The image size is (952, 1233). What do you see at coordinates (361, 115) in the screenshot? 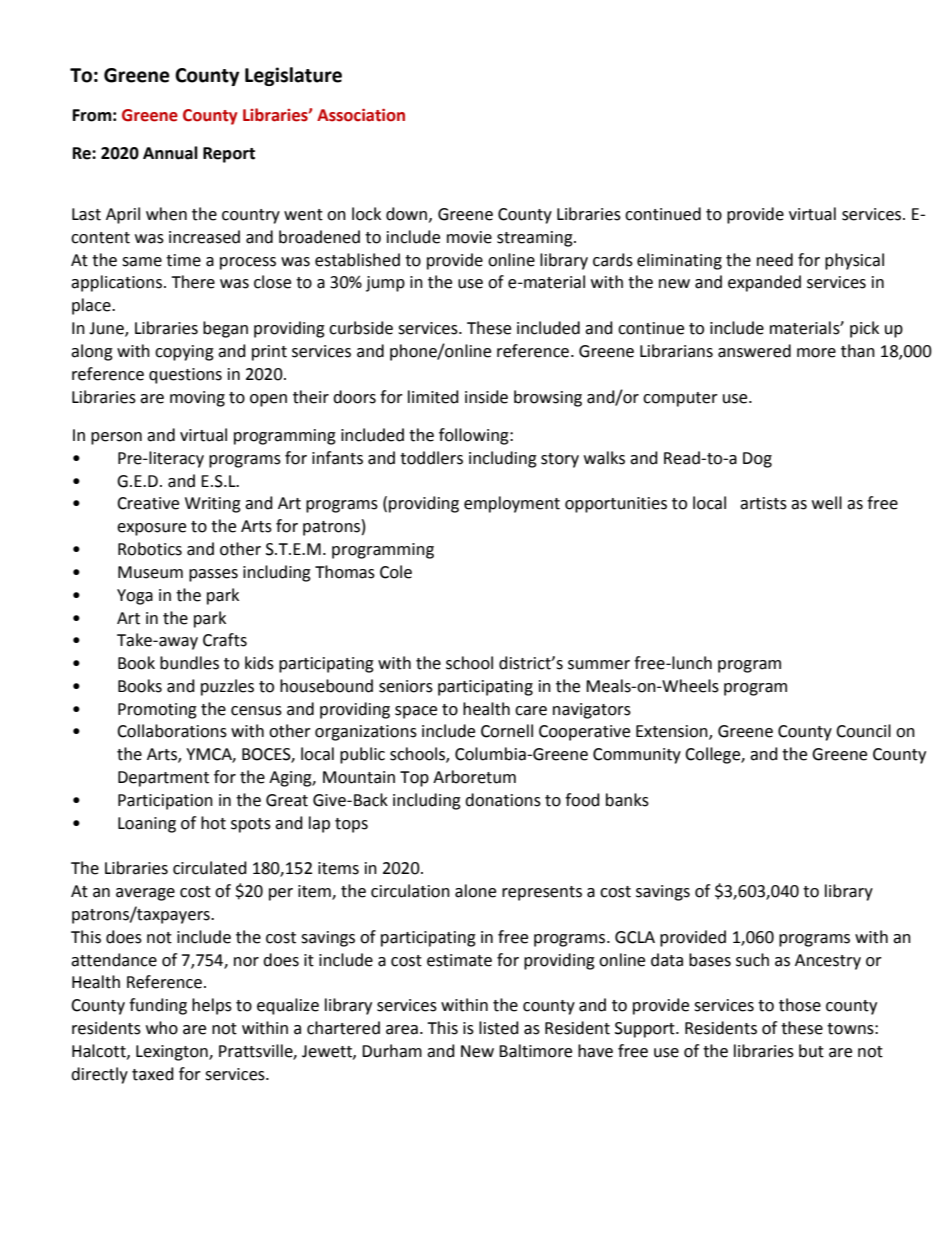
I see `Association` at bounding box center [361, 115].
